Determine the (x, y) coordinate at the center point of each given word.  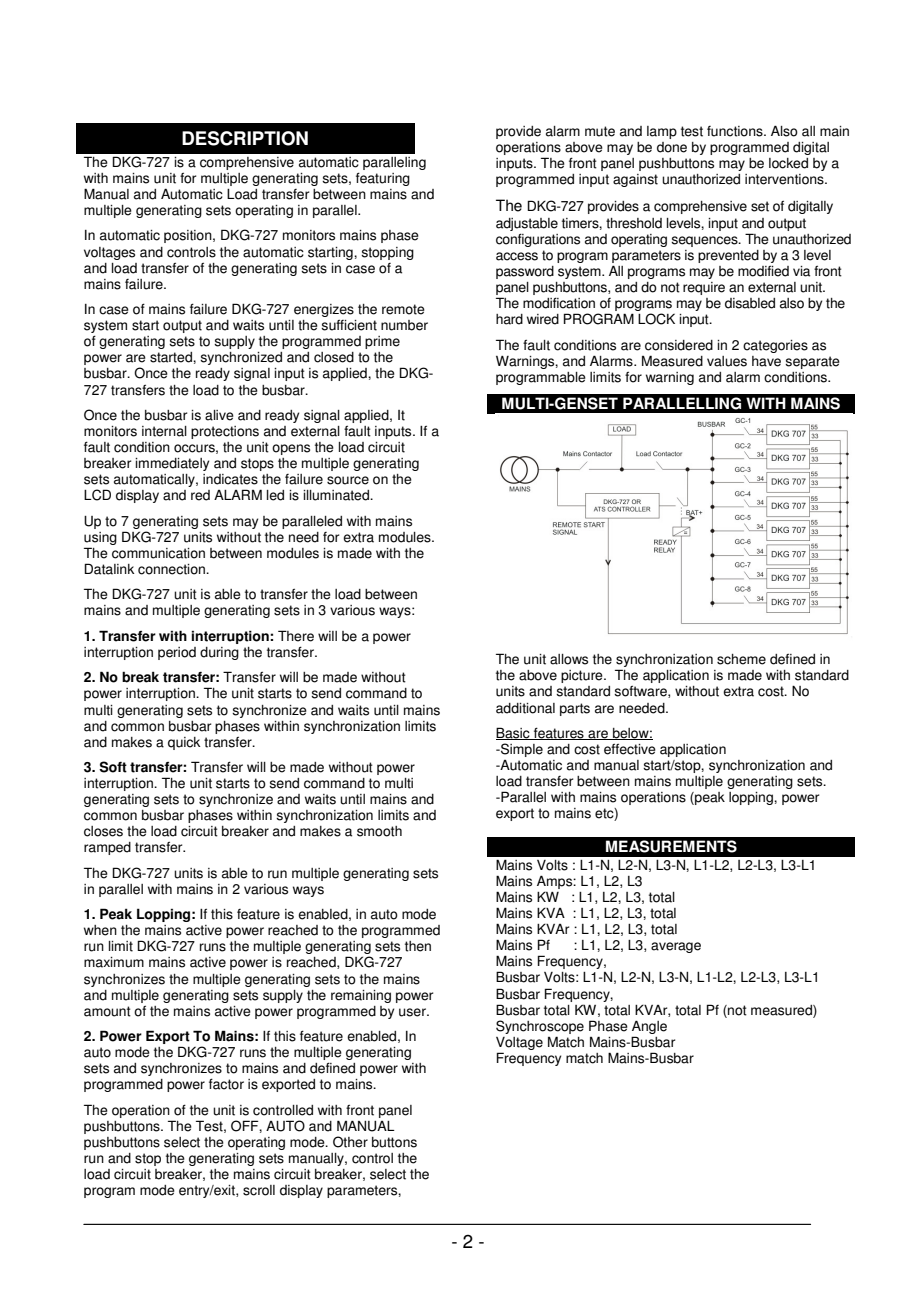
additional (525, 708)
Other (350, 1142)
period (177, 653)
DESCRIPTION (245, 138)
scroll (259, 1190)
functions (736, 131)
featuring (383, 179)
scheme (741, 659)
